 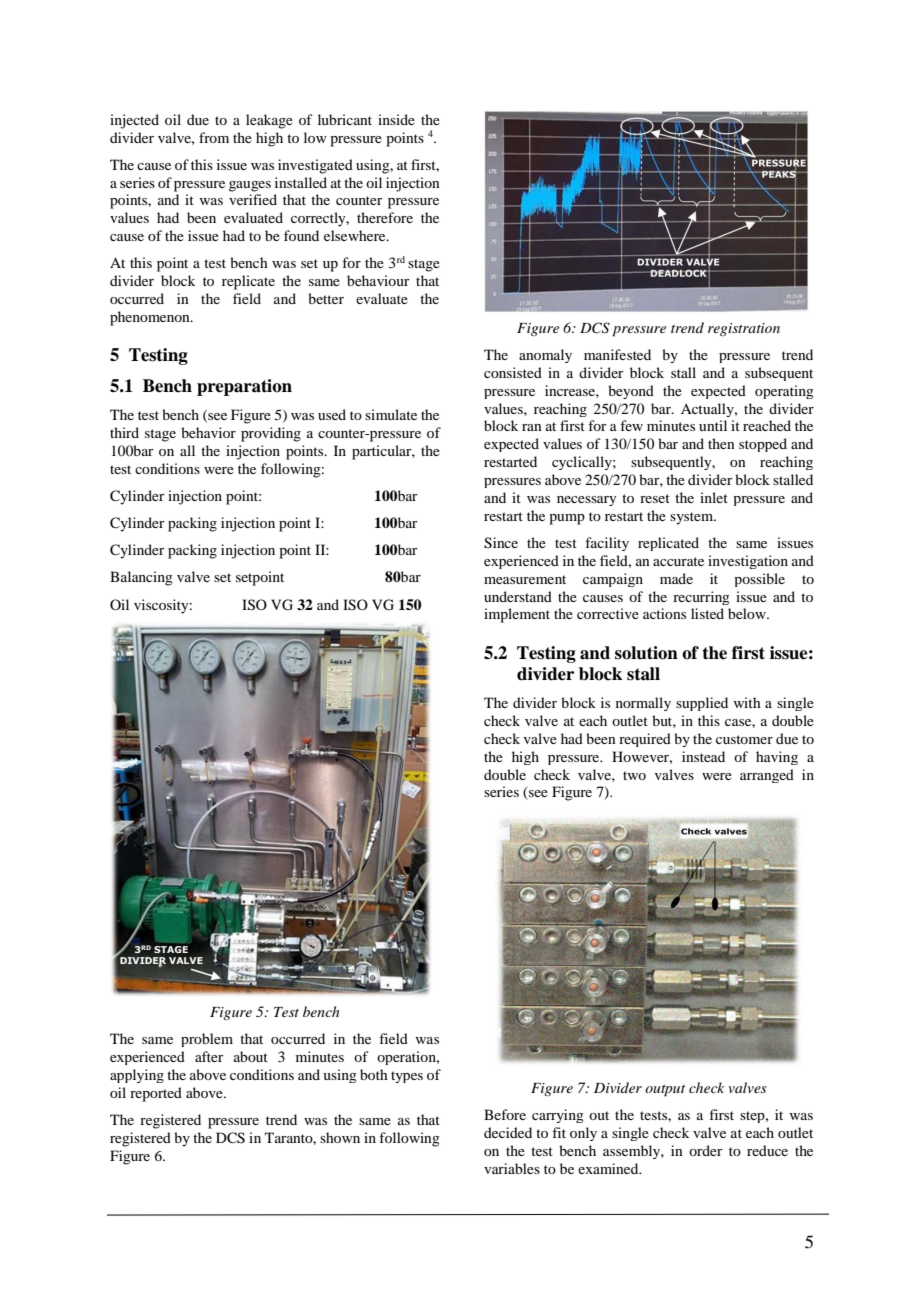 What do you see at coordinates (744, 329) in the screenshot?
I see `registration` at bounding box center [744, 329].
